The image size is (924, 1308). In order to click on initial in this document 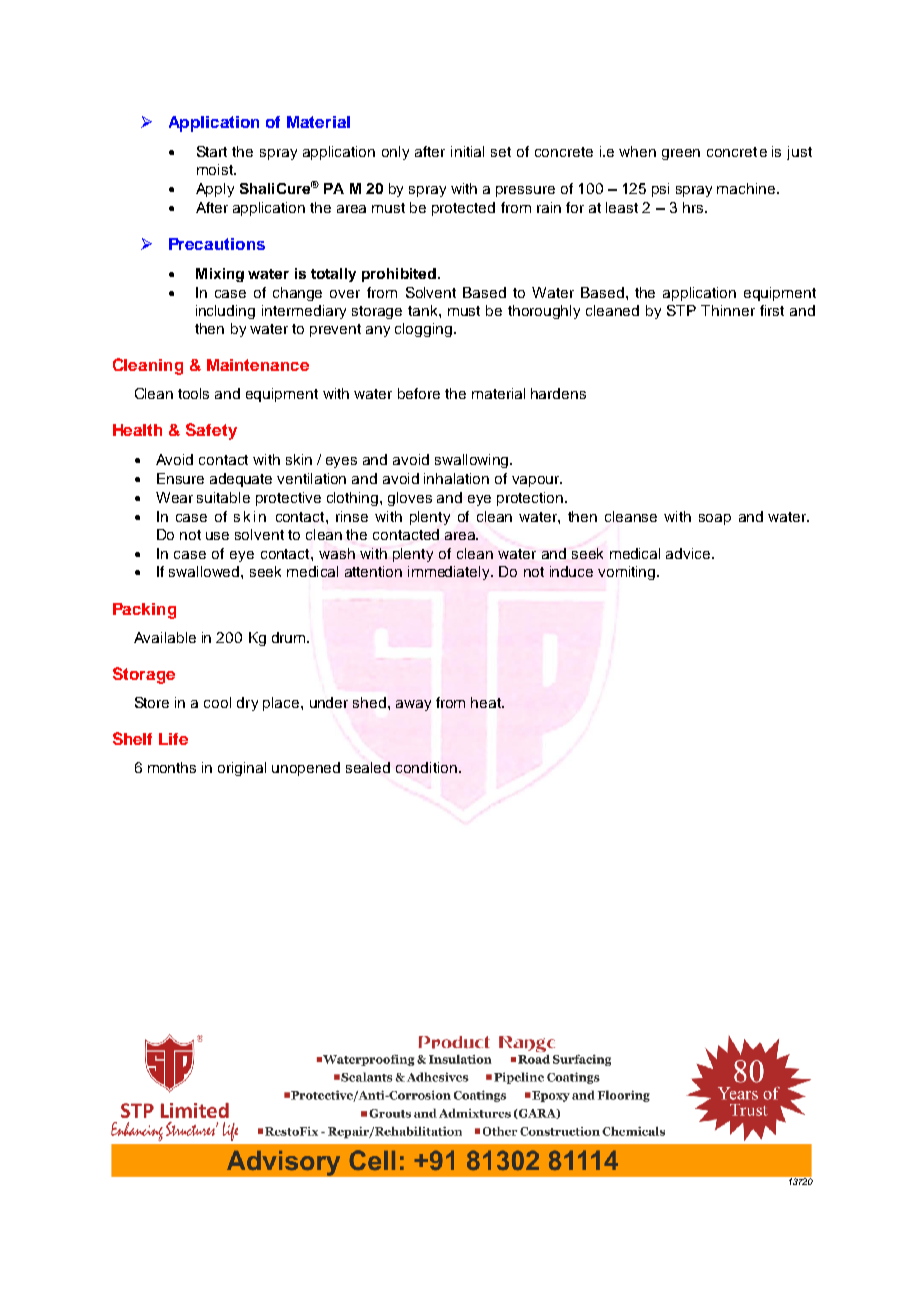, I will do `click(467, 151)`.
